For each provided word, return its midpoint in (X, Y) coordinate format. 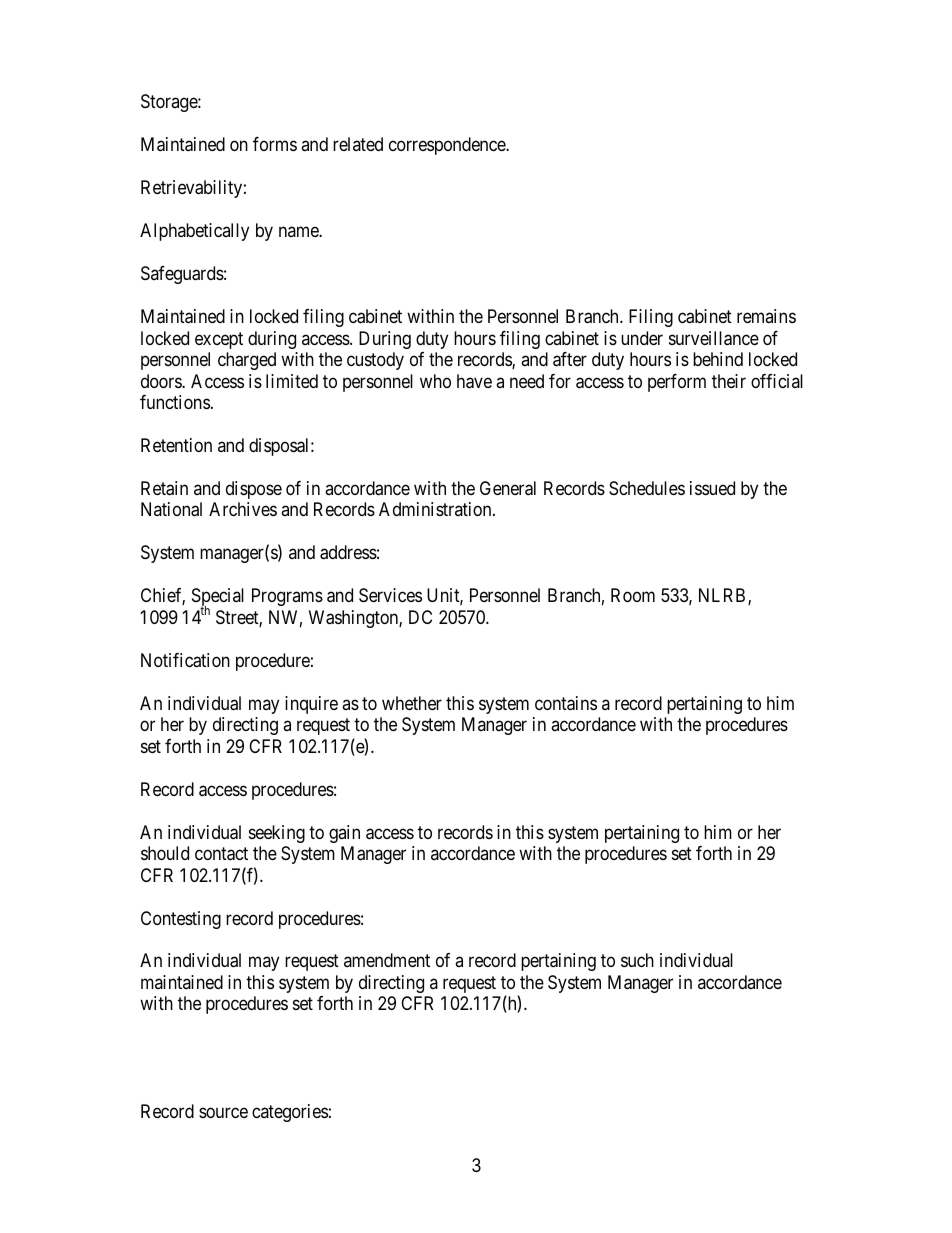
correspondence (448, 146)
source (223, 1112)
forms (275, 144)
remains (766, 316)
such (637, 960)
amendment (387, 960)
